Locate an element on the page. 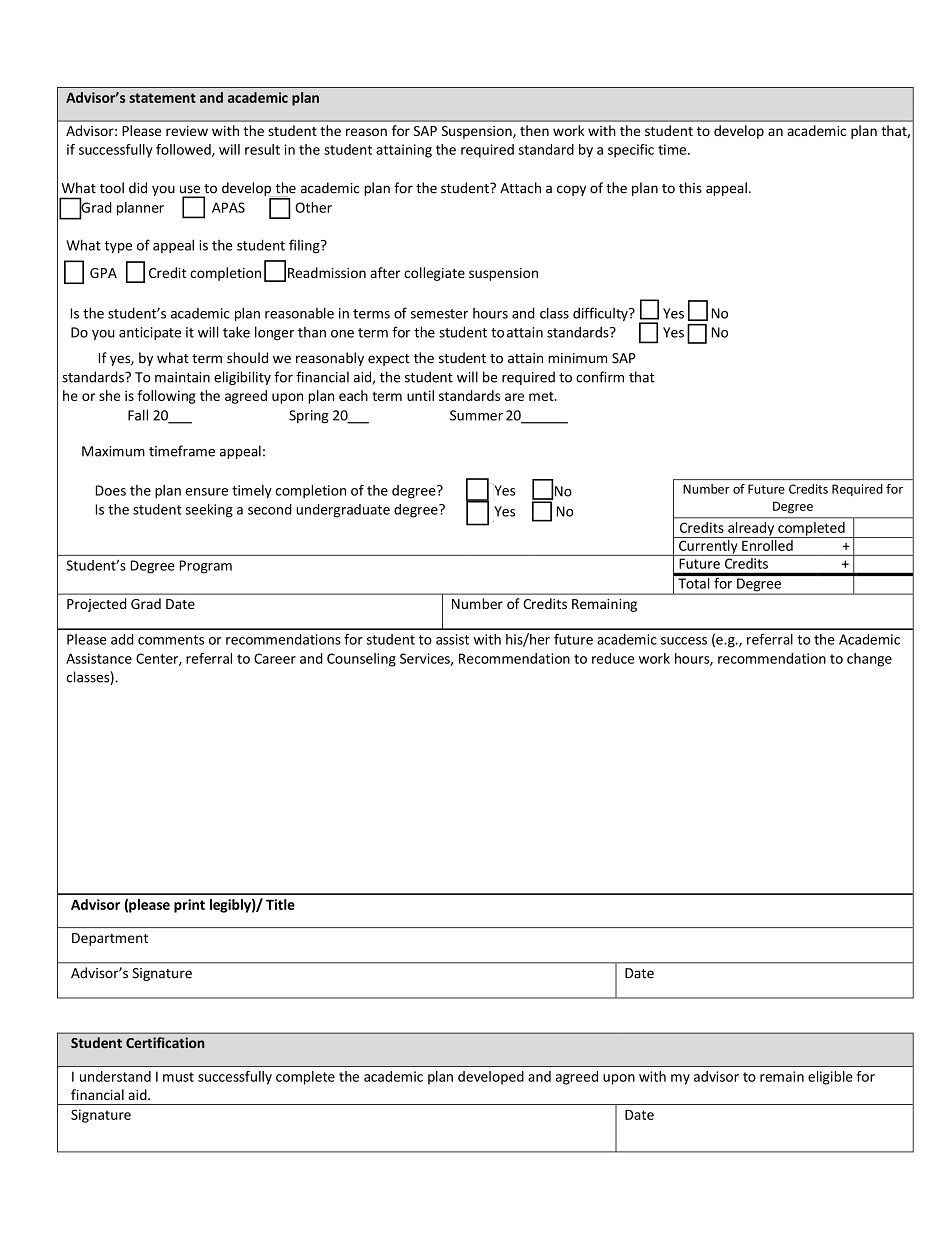 This page has height=1233, width=952. review is located at coordinates (187, 131).
